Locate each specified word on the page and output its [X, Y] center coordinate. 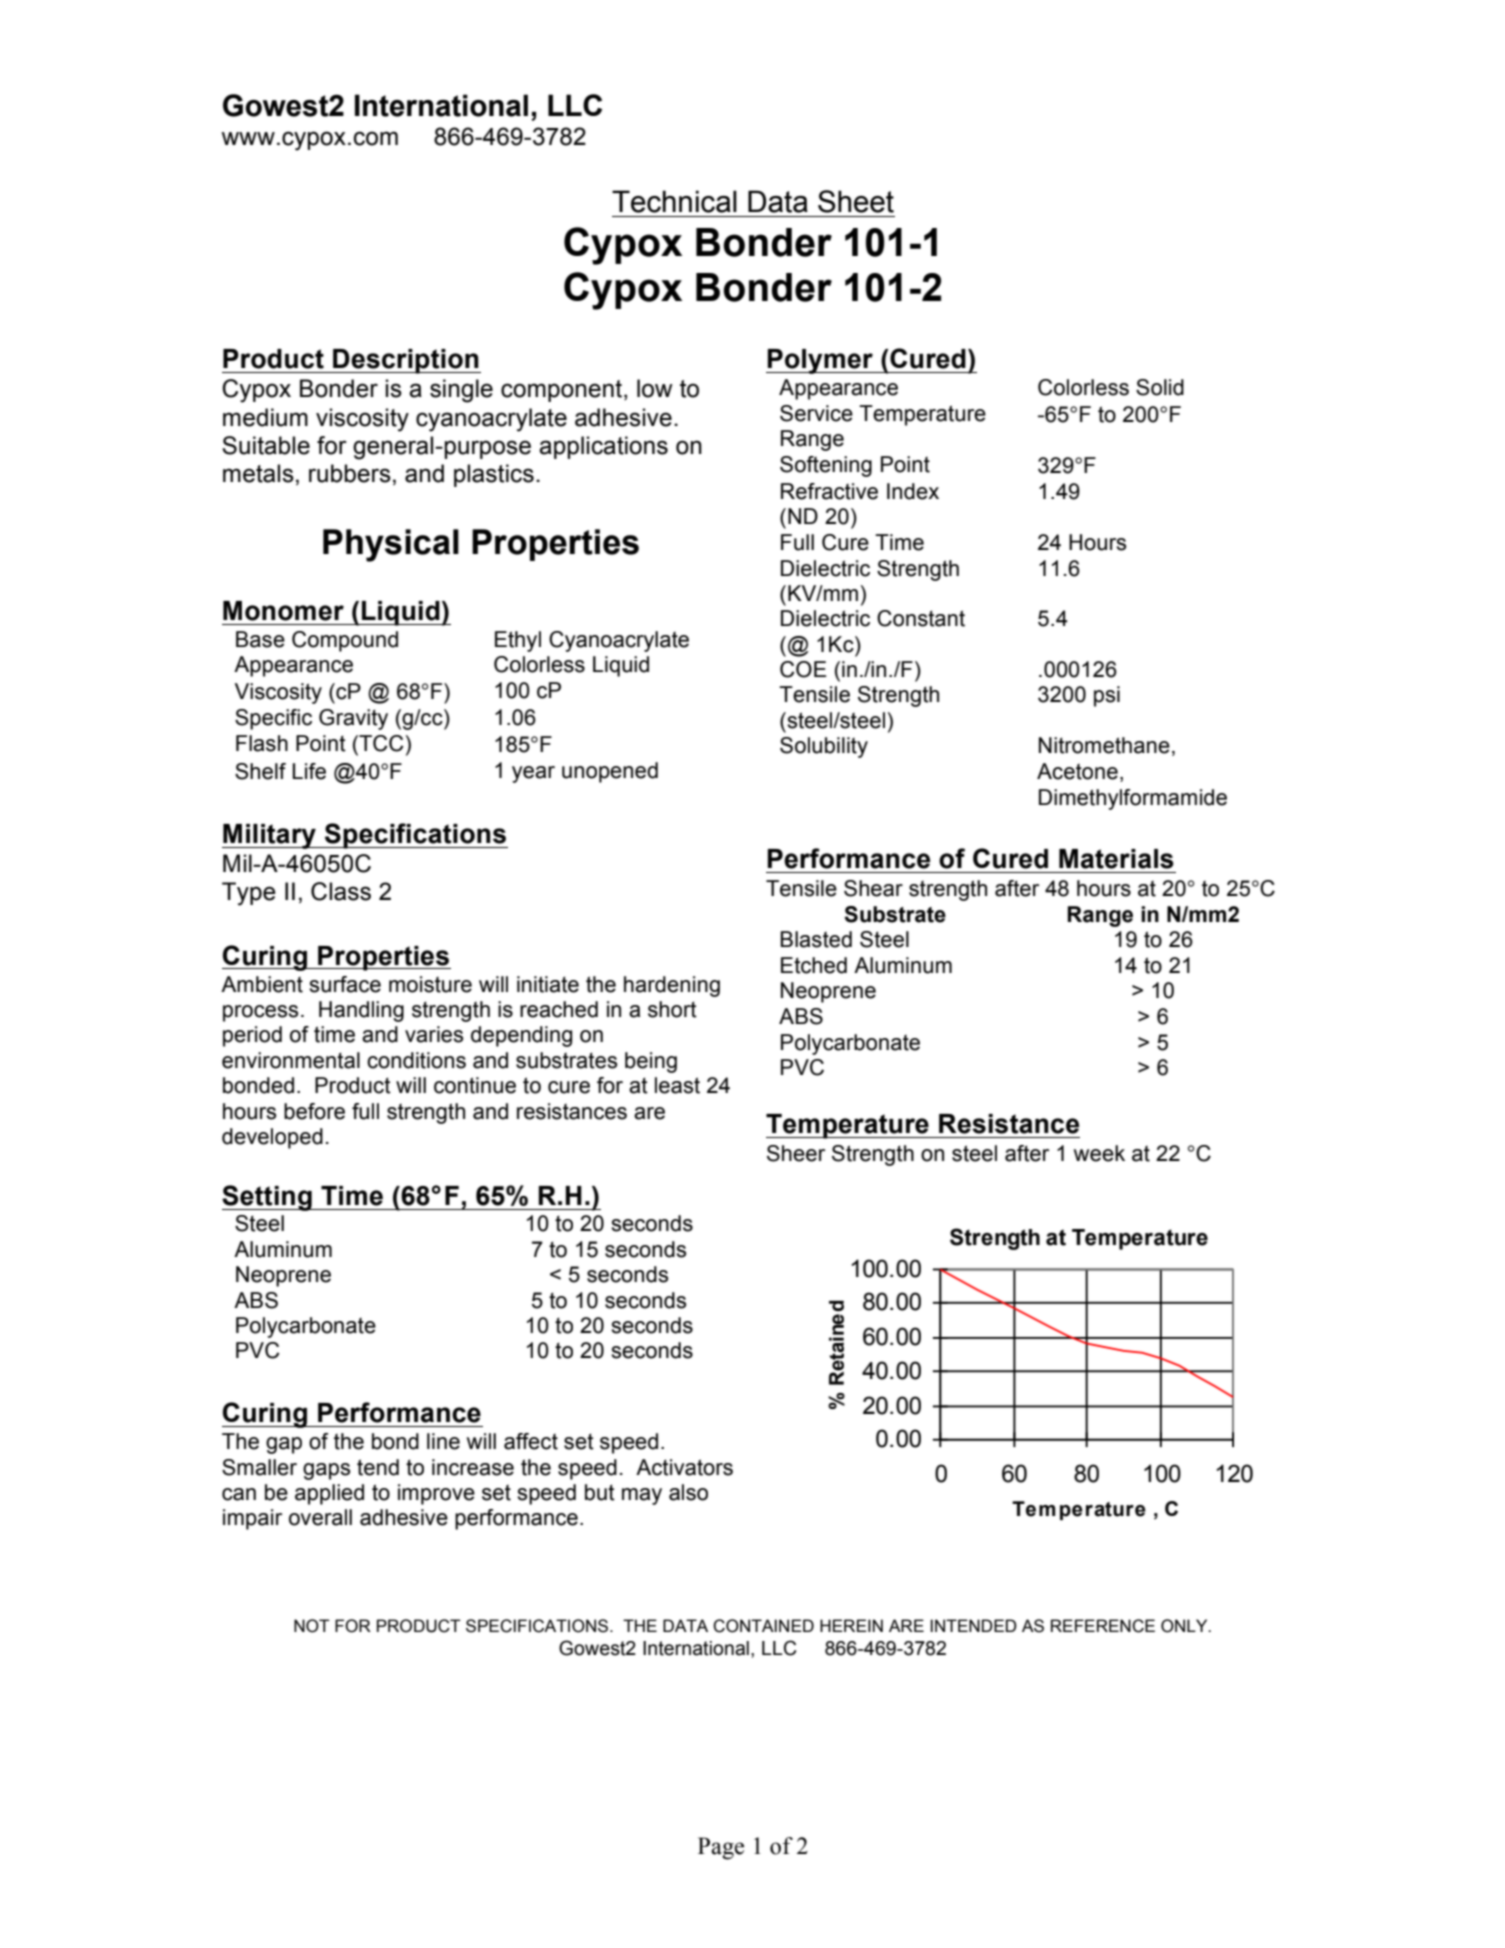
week [1099, 1153]
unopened [610, 772]
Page [721, 1848]
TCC [380, 744]
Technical [674, 201]
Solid [1160, 387]
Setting [268, 1198]
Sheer [796, 1153]
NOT [312, 1626]
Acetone [1077, 771]
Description [406, 361]
